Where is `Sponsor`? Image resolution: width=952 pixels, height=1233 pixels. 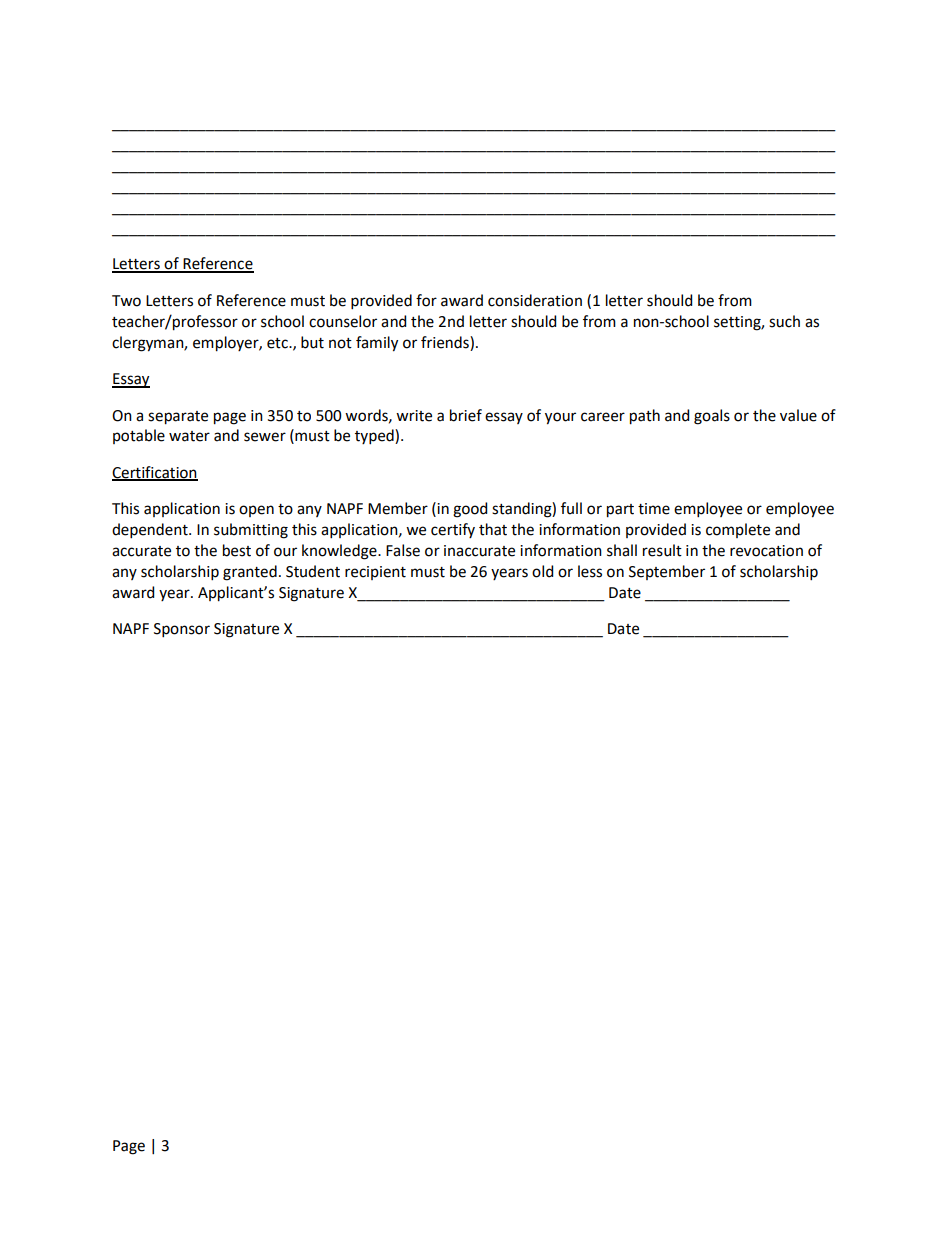 Sponsor is located at coordinates (182, 630).
